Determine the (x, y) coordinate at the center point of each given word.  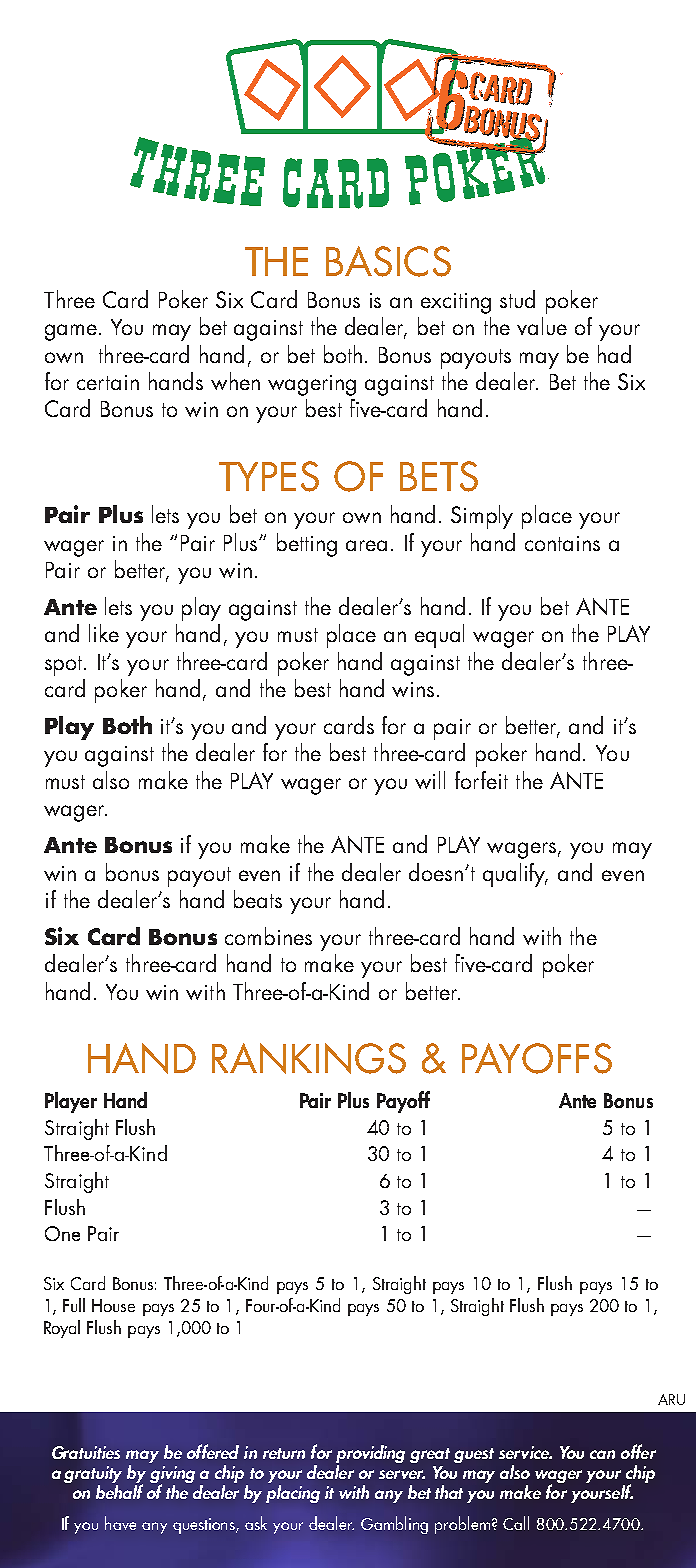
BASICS (388, 261)
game (72, 332)
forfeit (481, 780)
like (104, 633)
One (62, 1233)
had (614, 354)
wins (413, 689)
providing (370, 1454)
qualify (515, 875)
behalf (119, 1490)
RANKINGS (309, 1058)
